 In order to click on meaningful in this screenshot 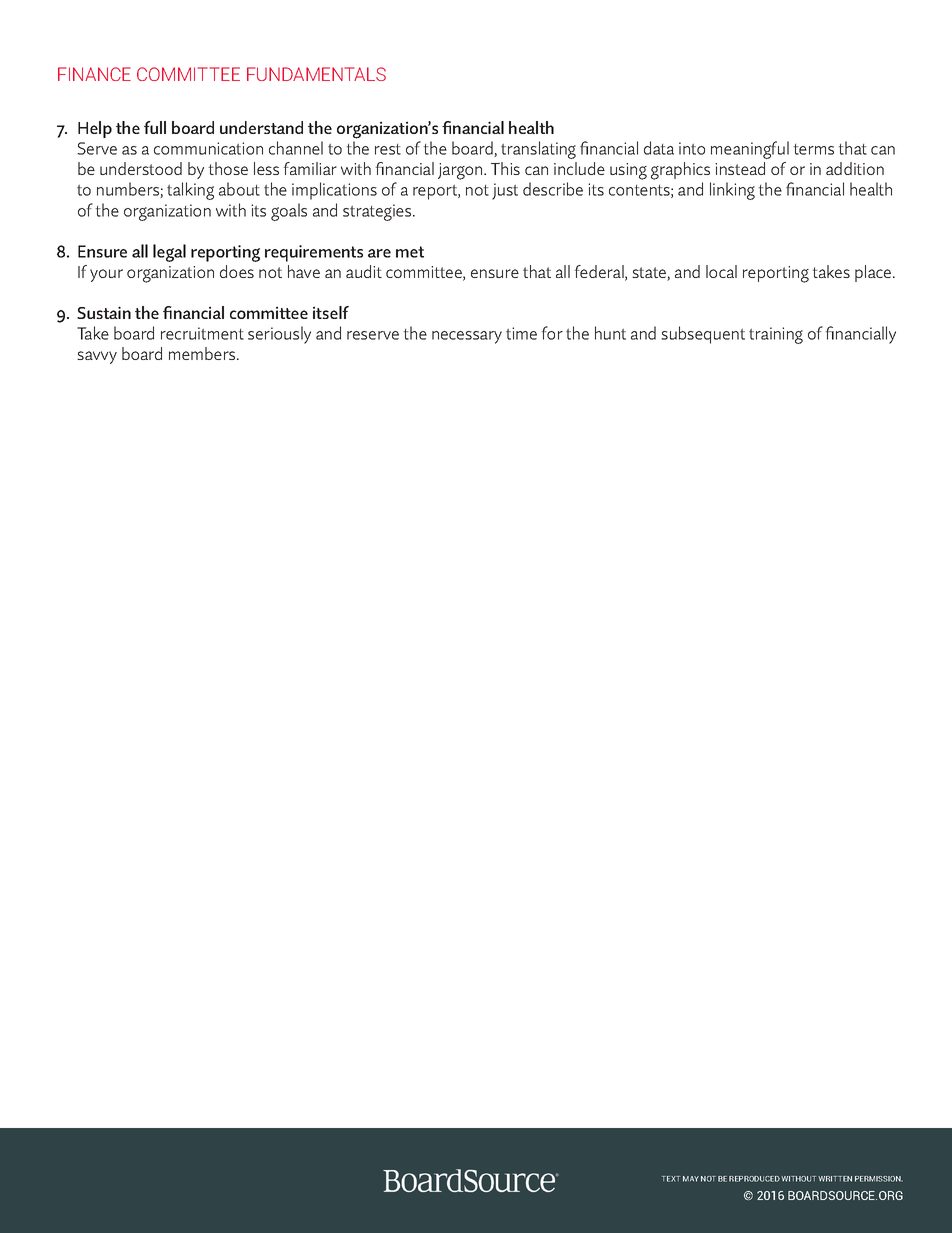, I will do `click(750, 150)`.
